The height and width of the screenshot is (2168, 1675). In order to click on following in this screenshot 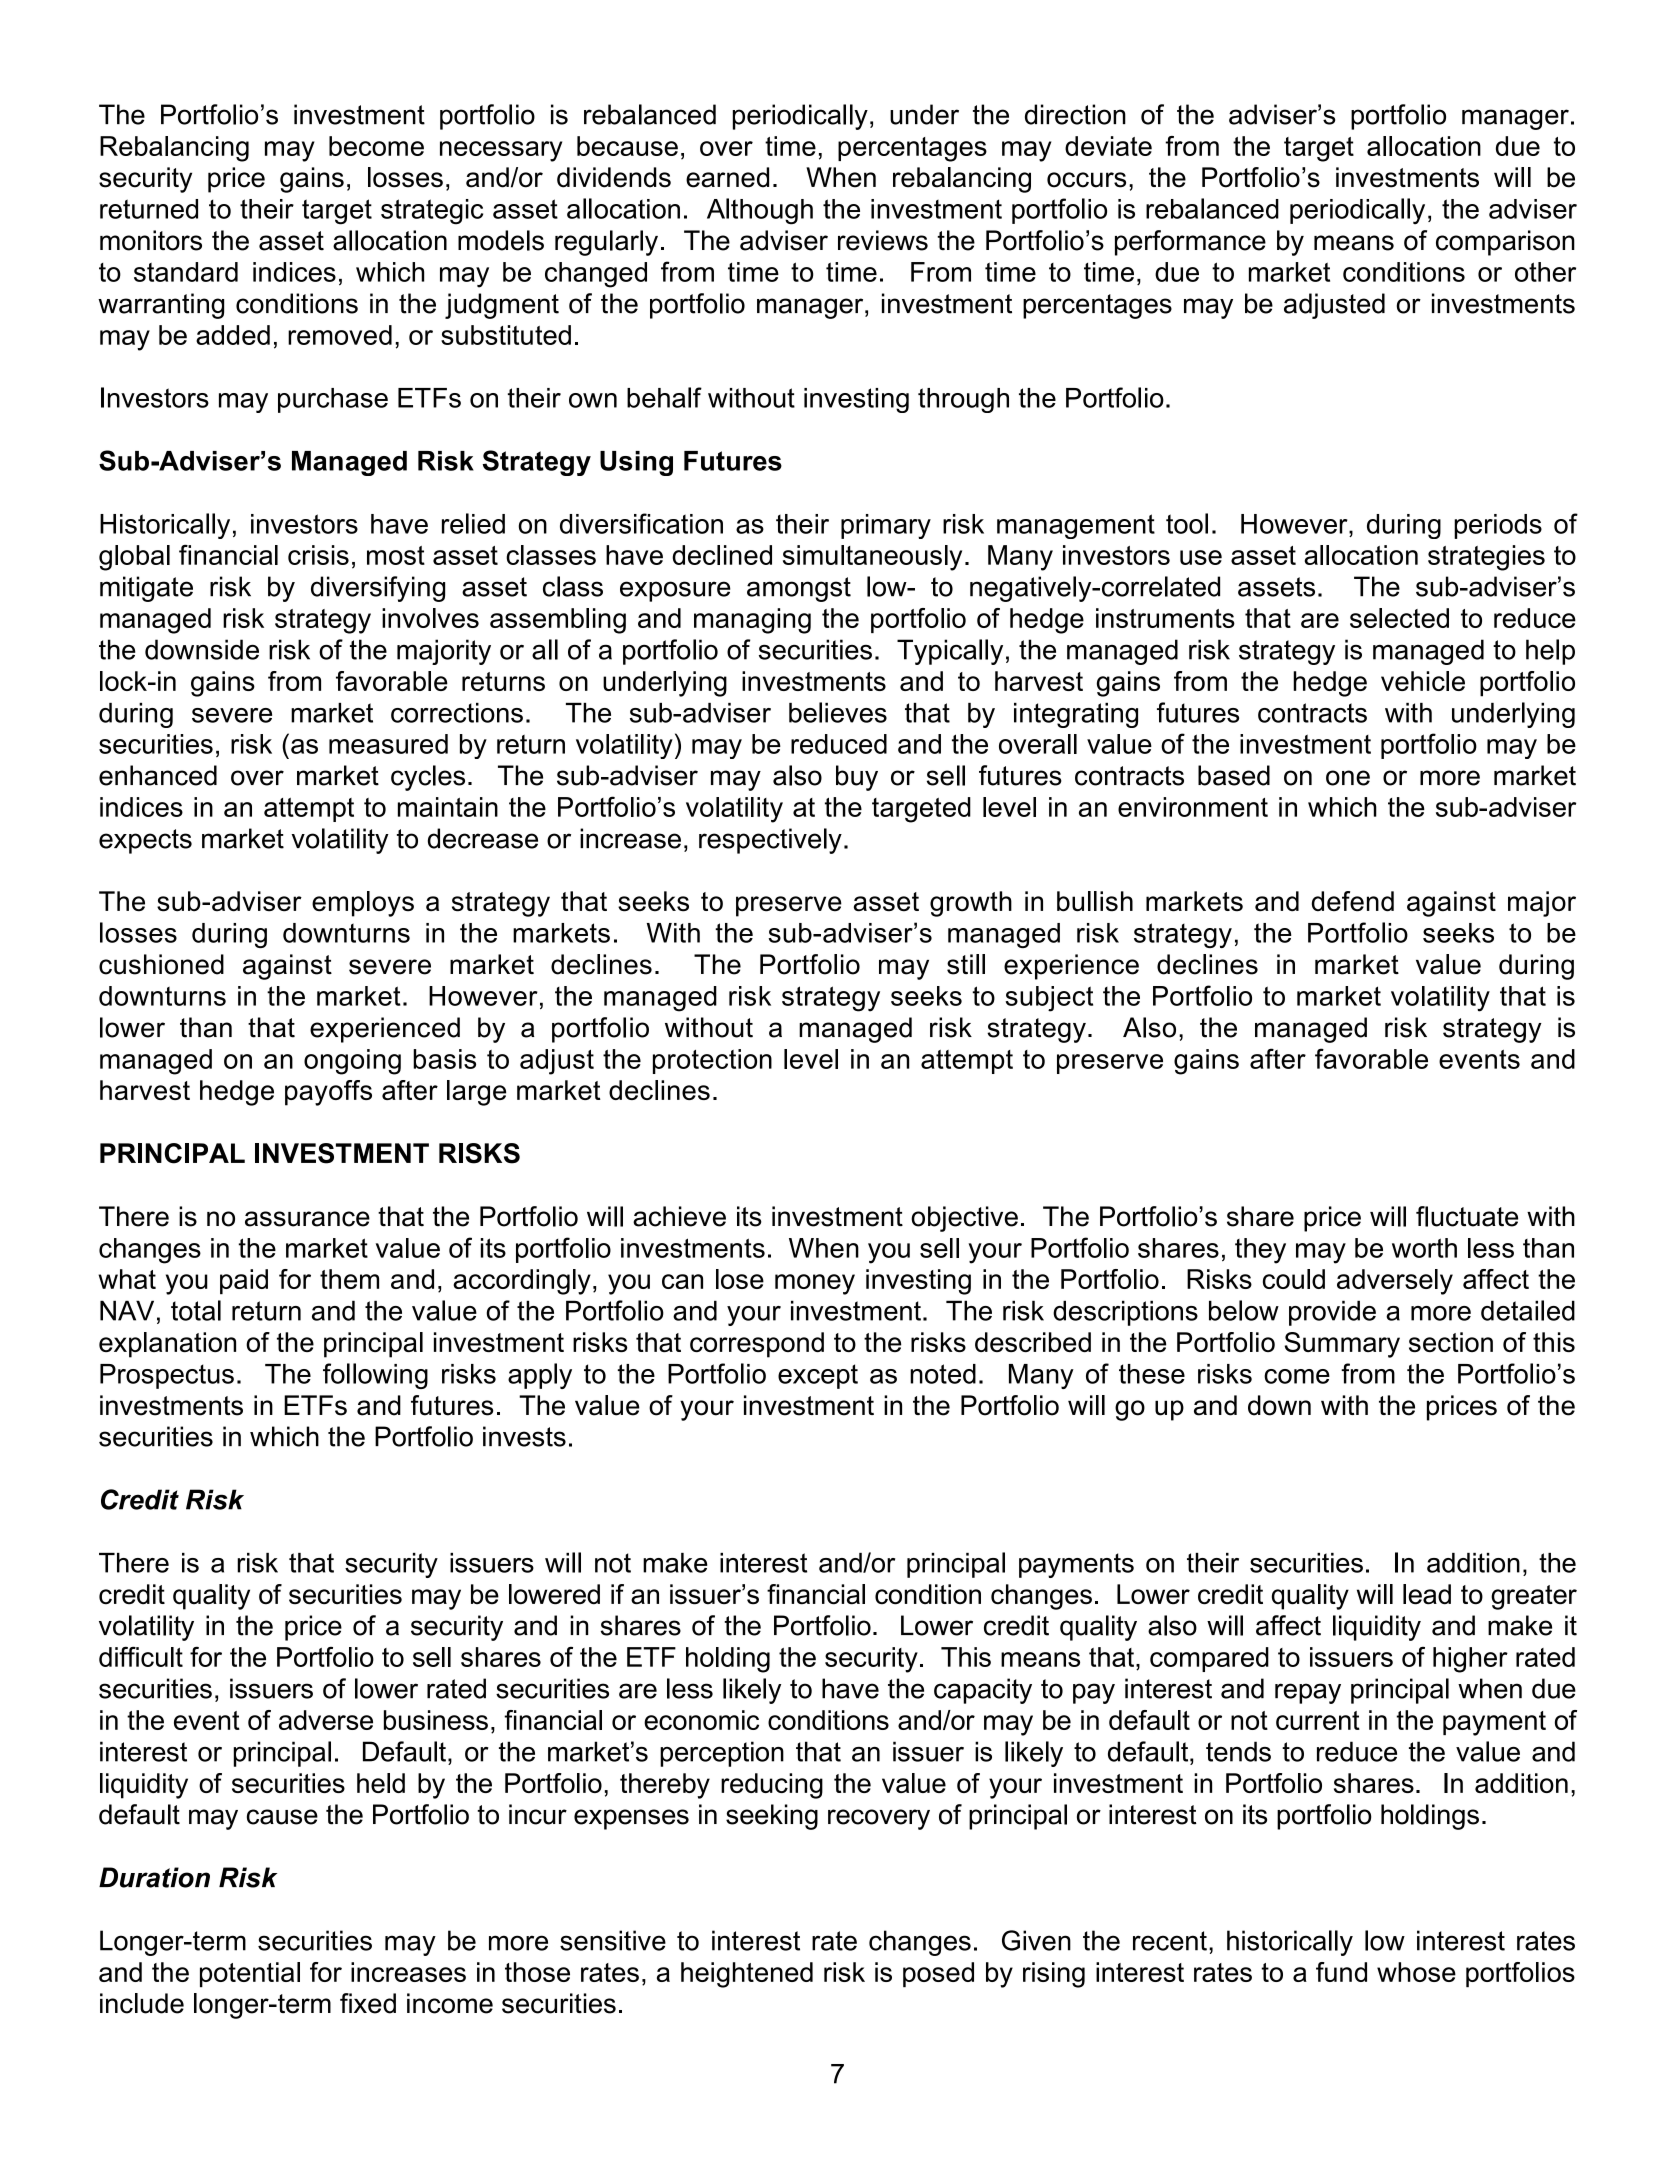, I will do `click(375, 1376)`.
